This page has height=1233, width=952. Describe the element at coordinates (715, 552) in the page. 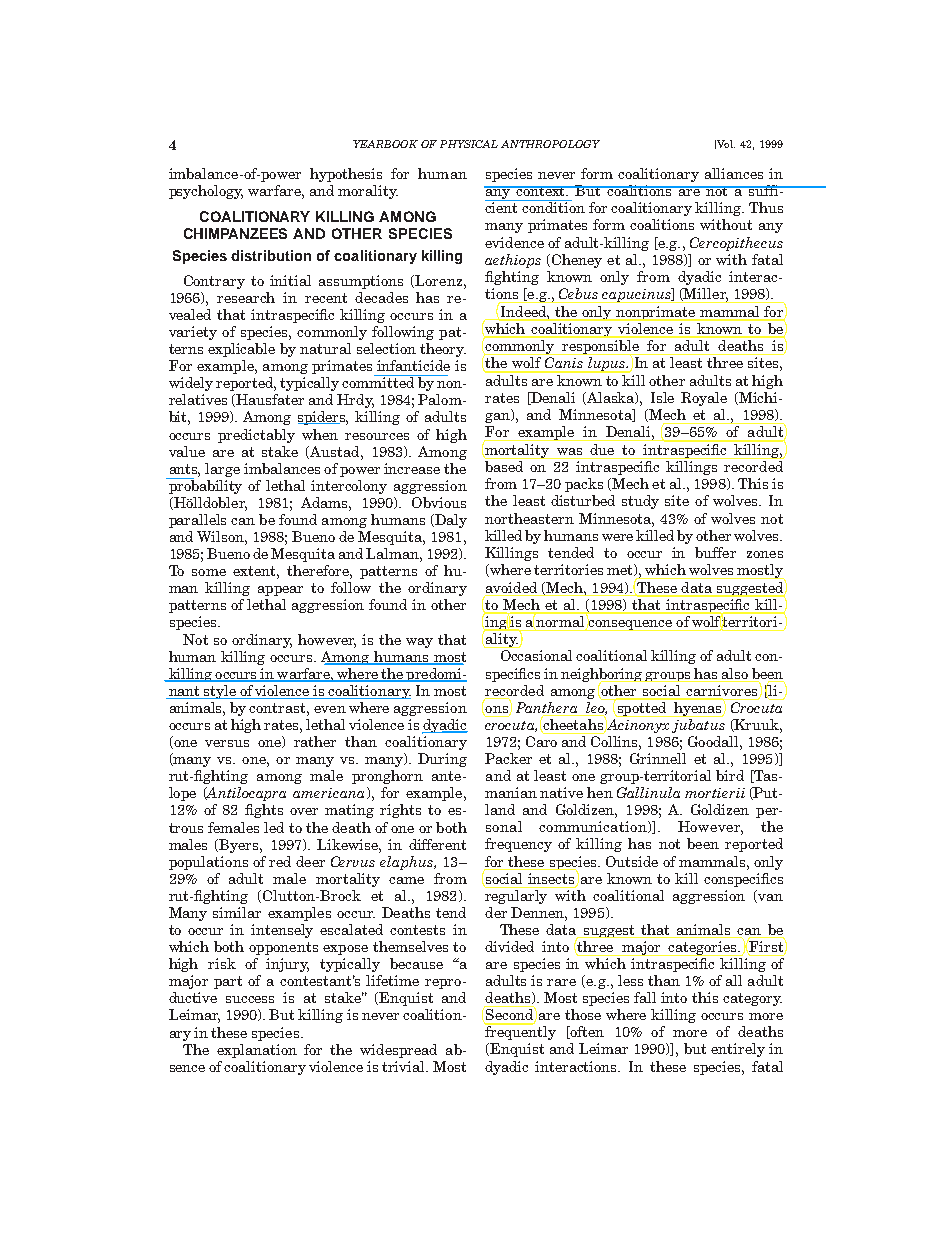

I see `buffer` at that location.
